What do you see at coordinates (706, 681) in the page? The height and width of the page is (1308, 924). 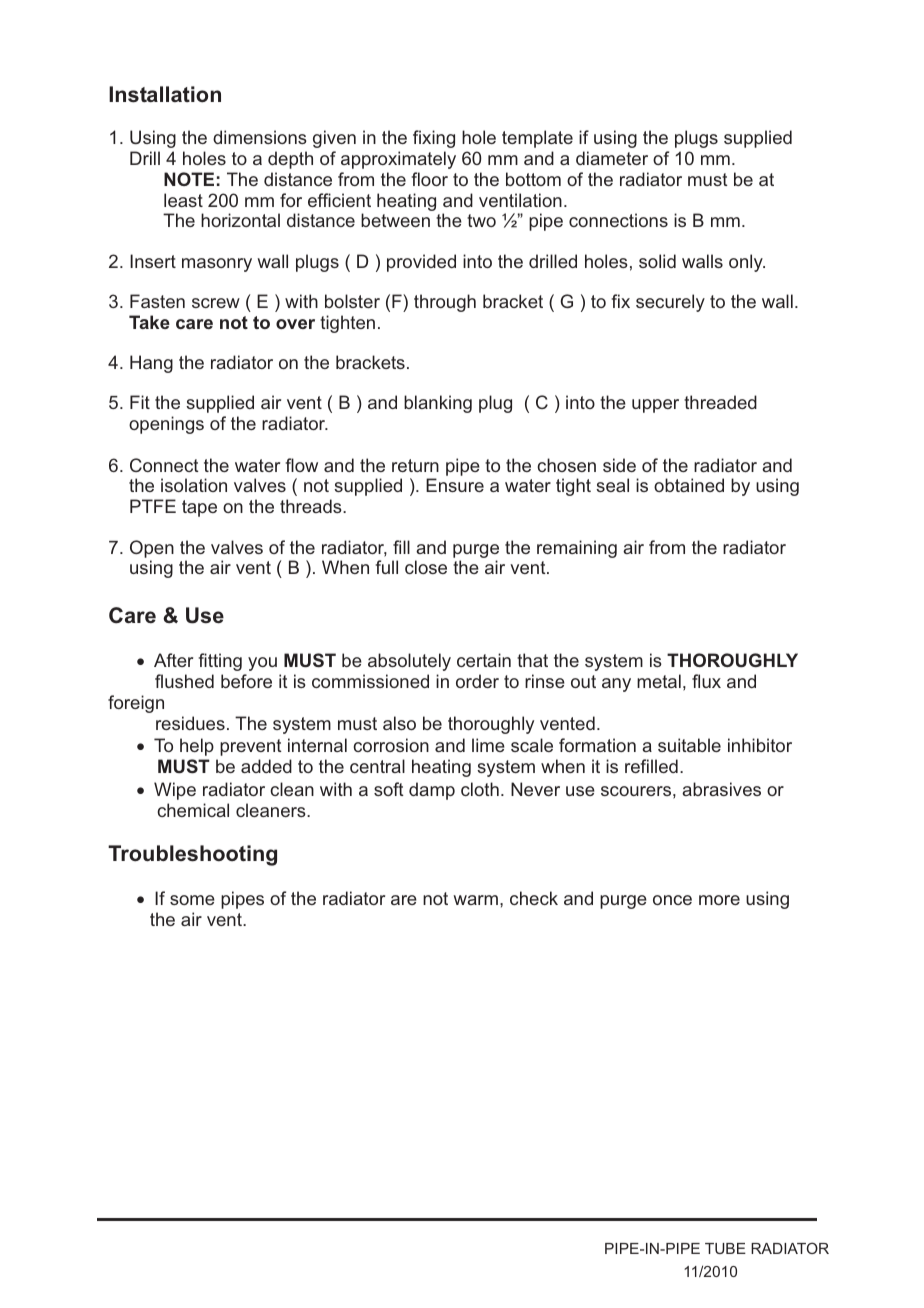 I see `flux` at bounding box center [706, 681].
